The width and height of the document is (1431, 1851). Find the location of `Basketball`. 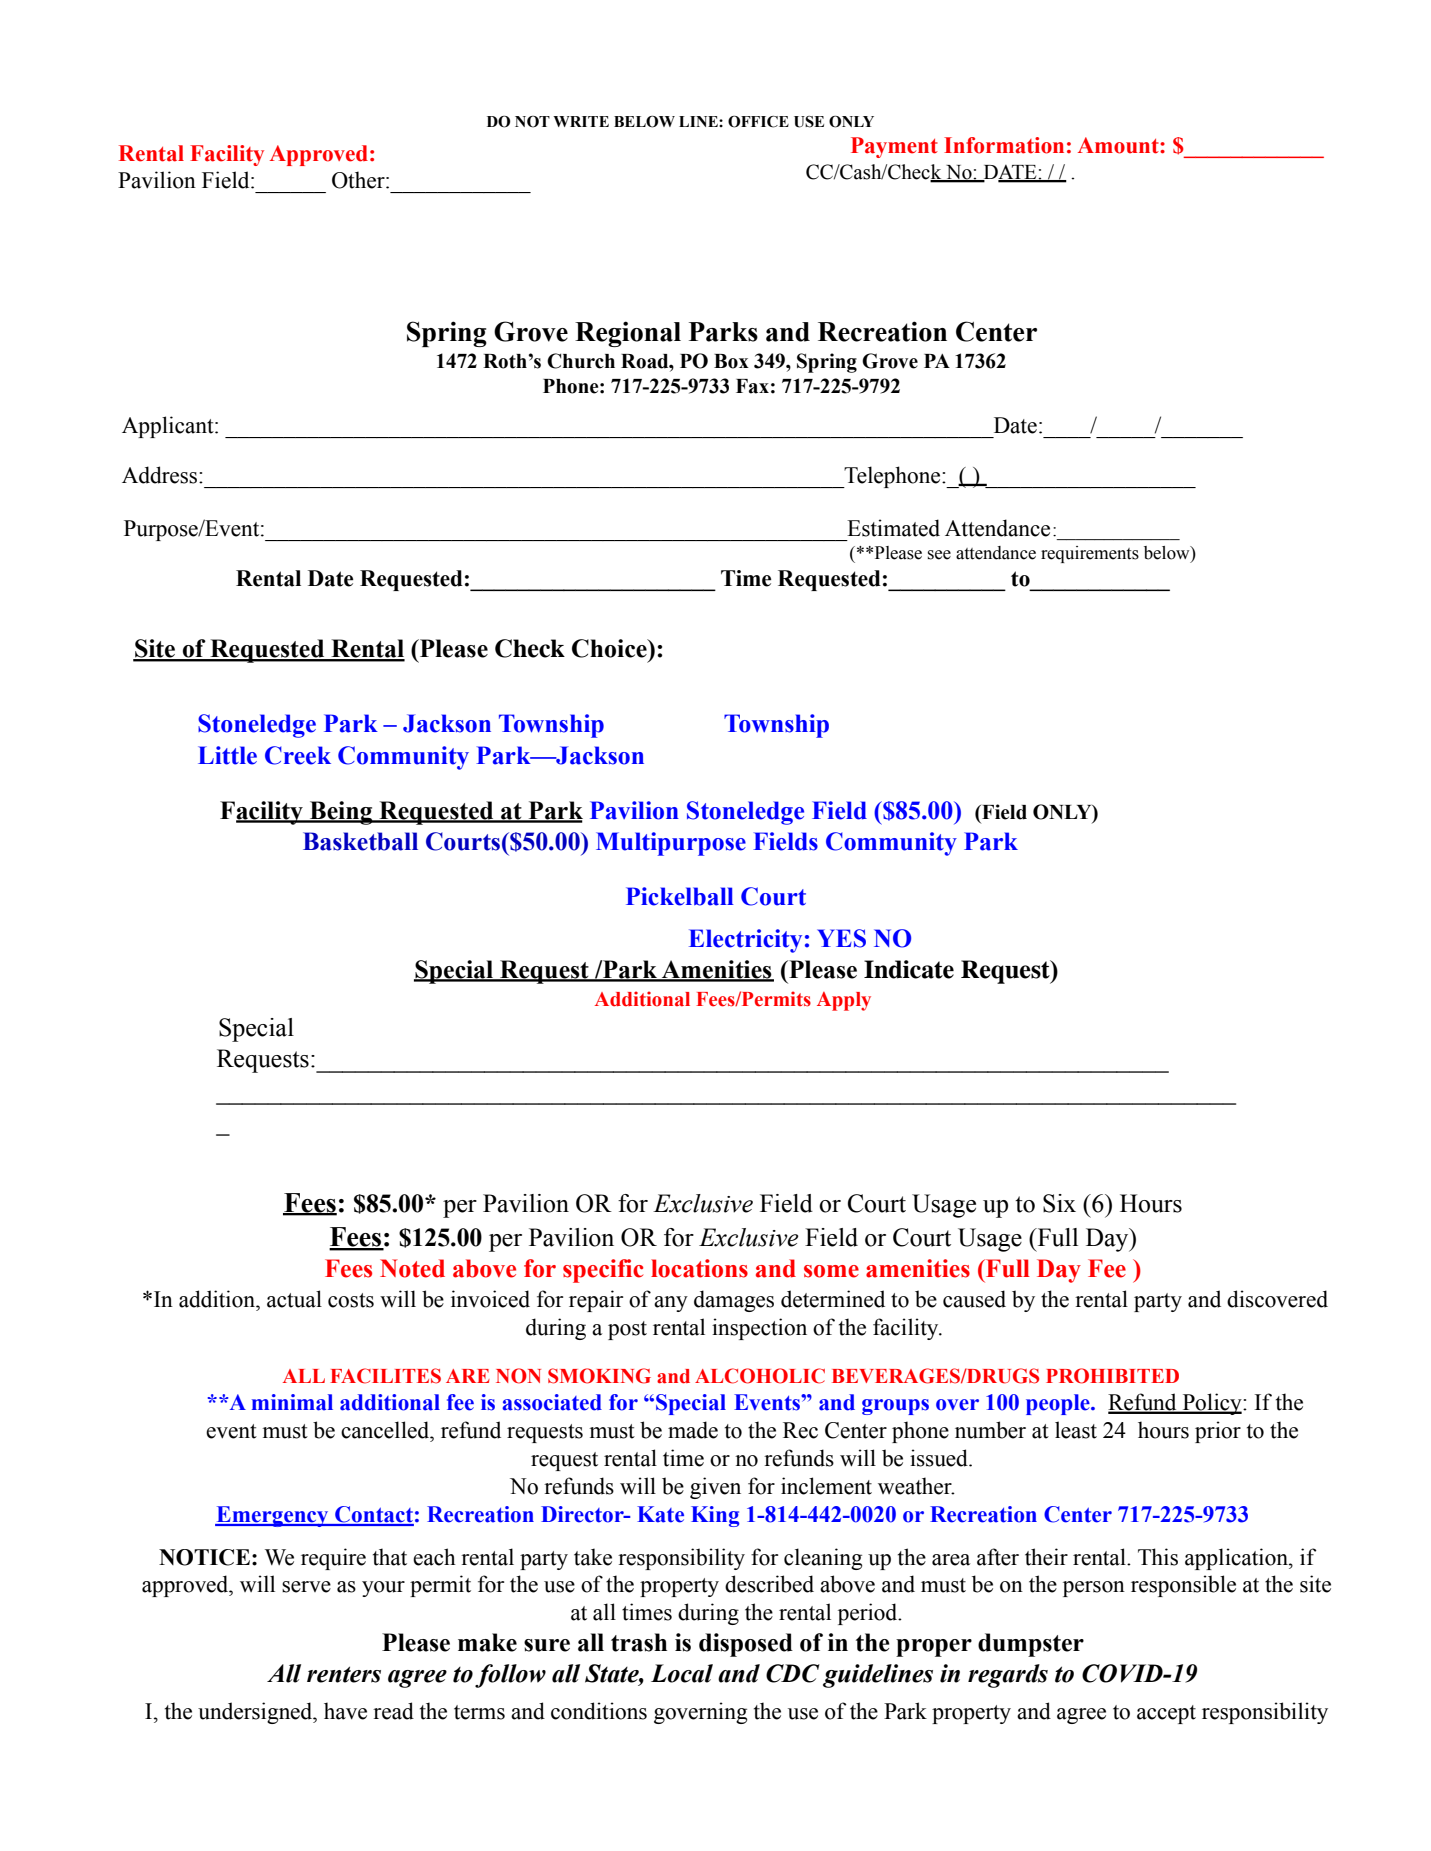

Basketball is located at coordinates (360, 841).
